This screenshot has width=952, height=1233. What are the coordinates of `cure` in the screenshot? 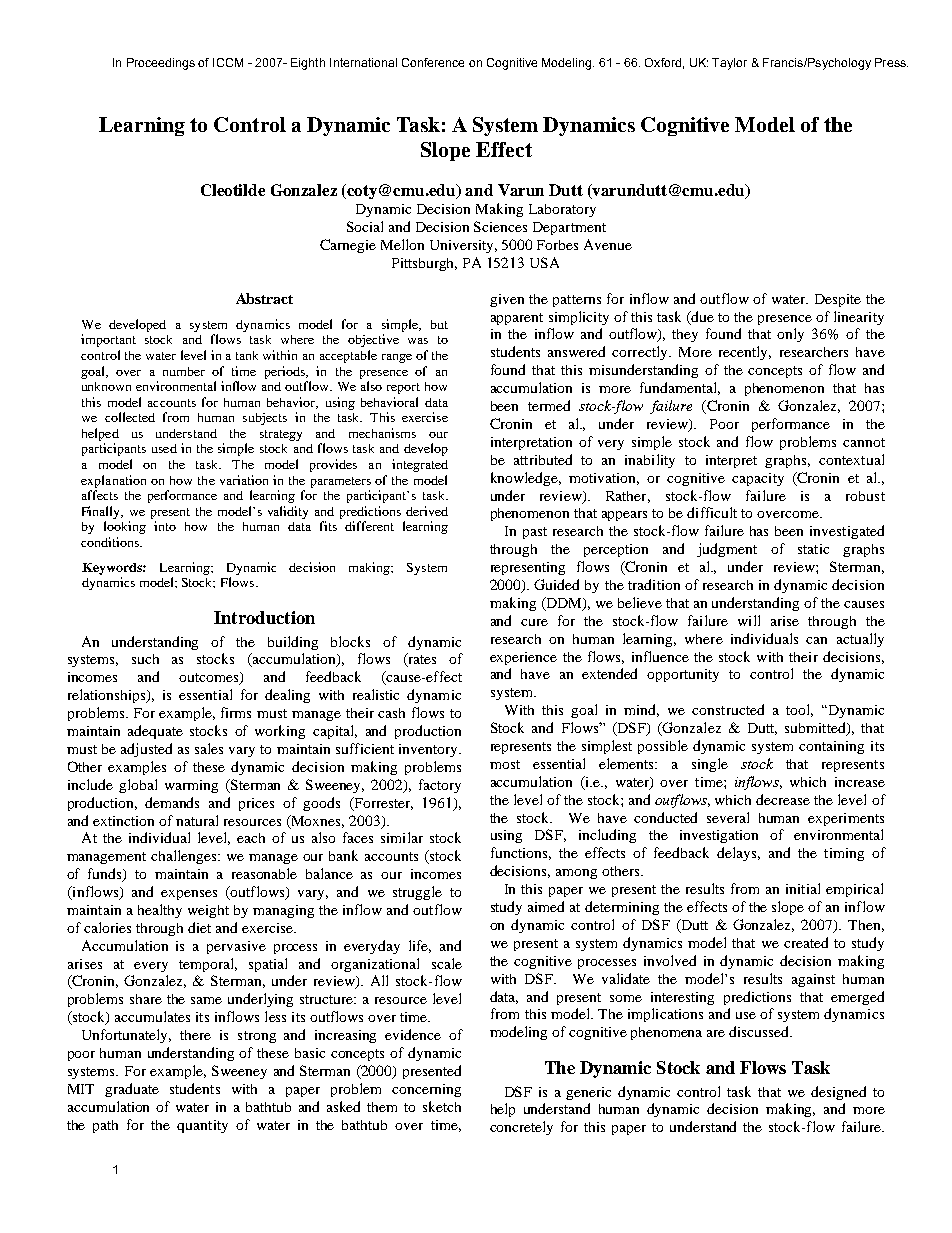 It's located at (534, 622).
